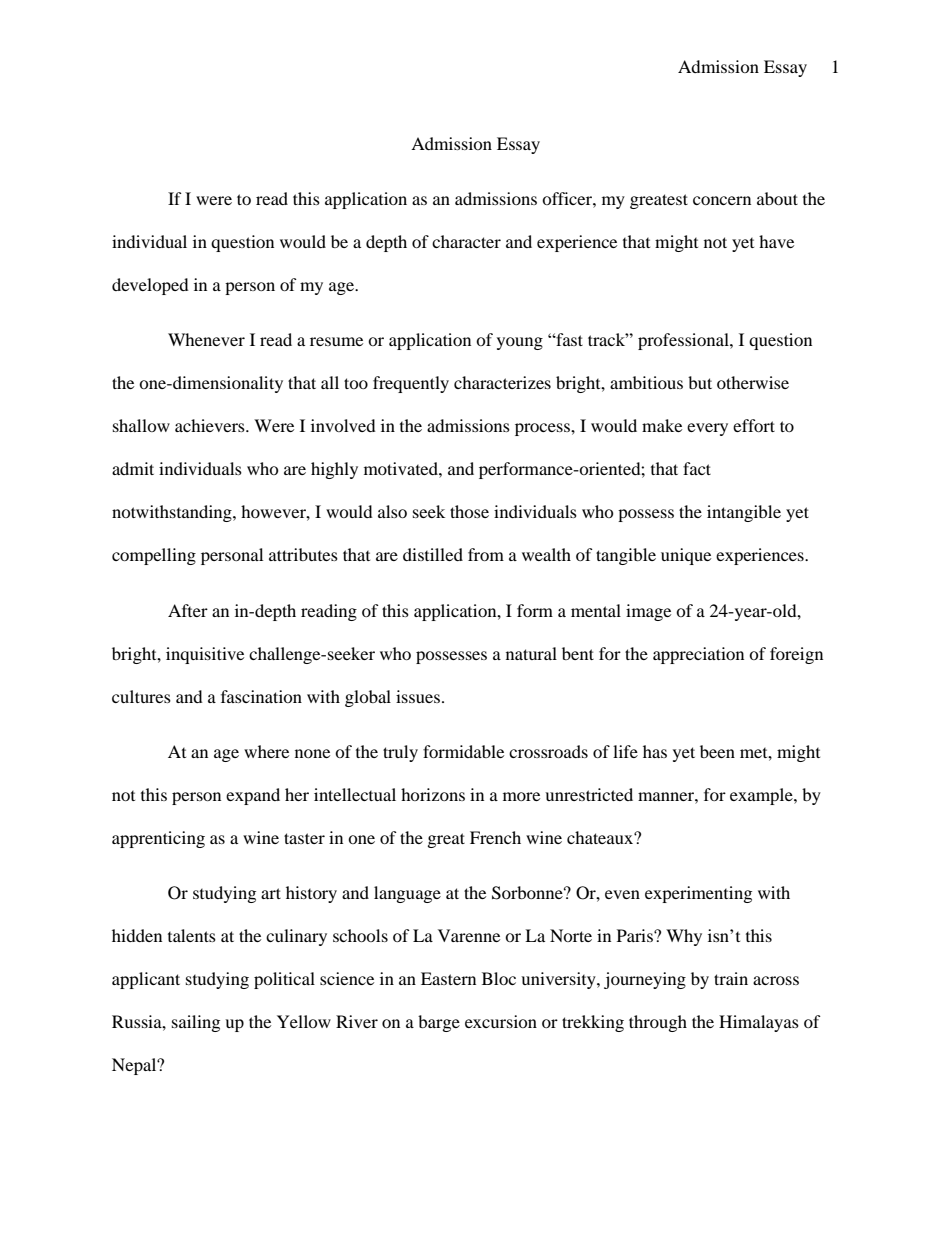 Image resolution: width=952 pixels, height=1233 pixels. I want to click on train, so click(731, 978).
